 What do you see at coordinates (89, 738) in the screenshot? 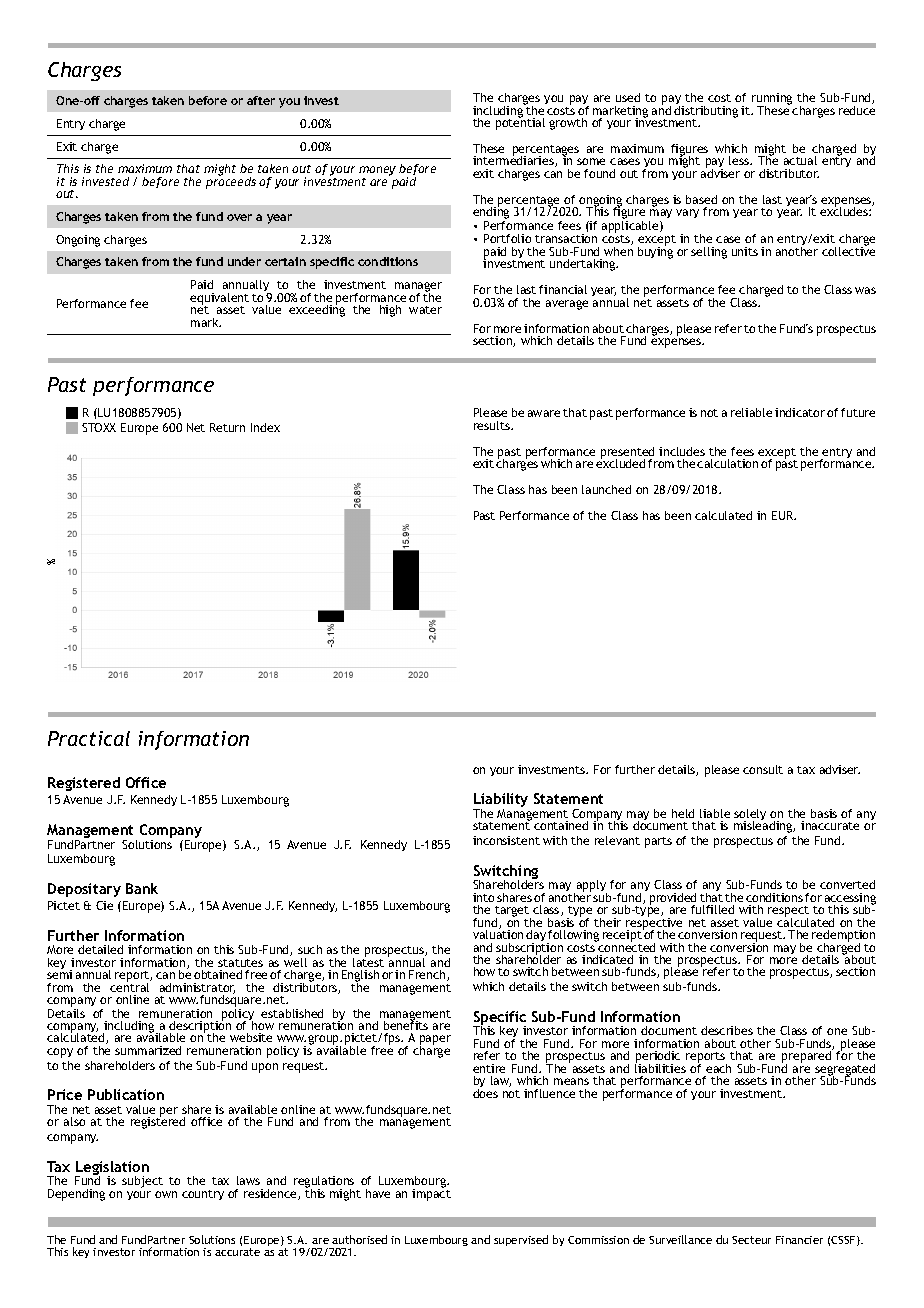
I see `Practical` at bounding box center [89, 738].
